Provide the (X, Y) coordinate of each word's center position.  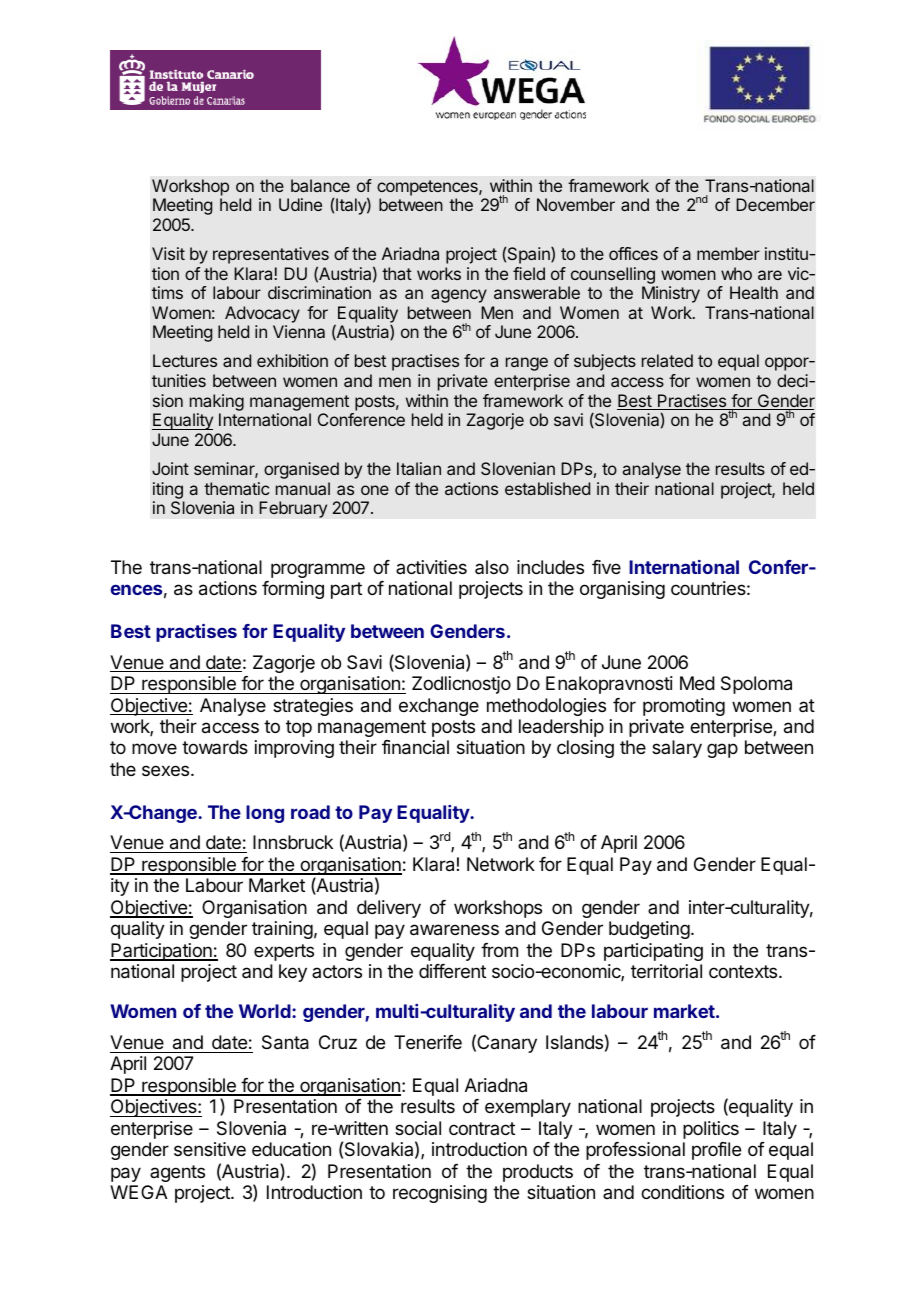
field (529, 273)
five (606, 567)
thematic (236, 488)
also (492, 567)
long (265, 814)
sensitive (210, 1149)
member (728, 253)
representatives (271, 255)
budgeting (649, 930)
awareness (454, 930)
